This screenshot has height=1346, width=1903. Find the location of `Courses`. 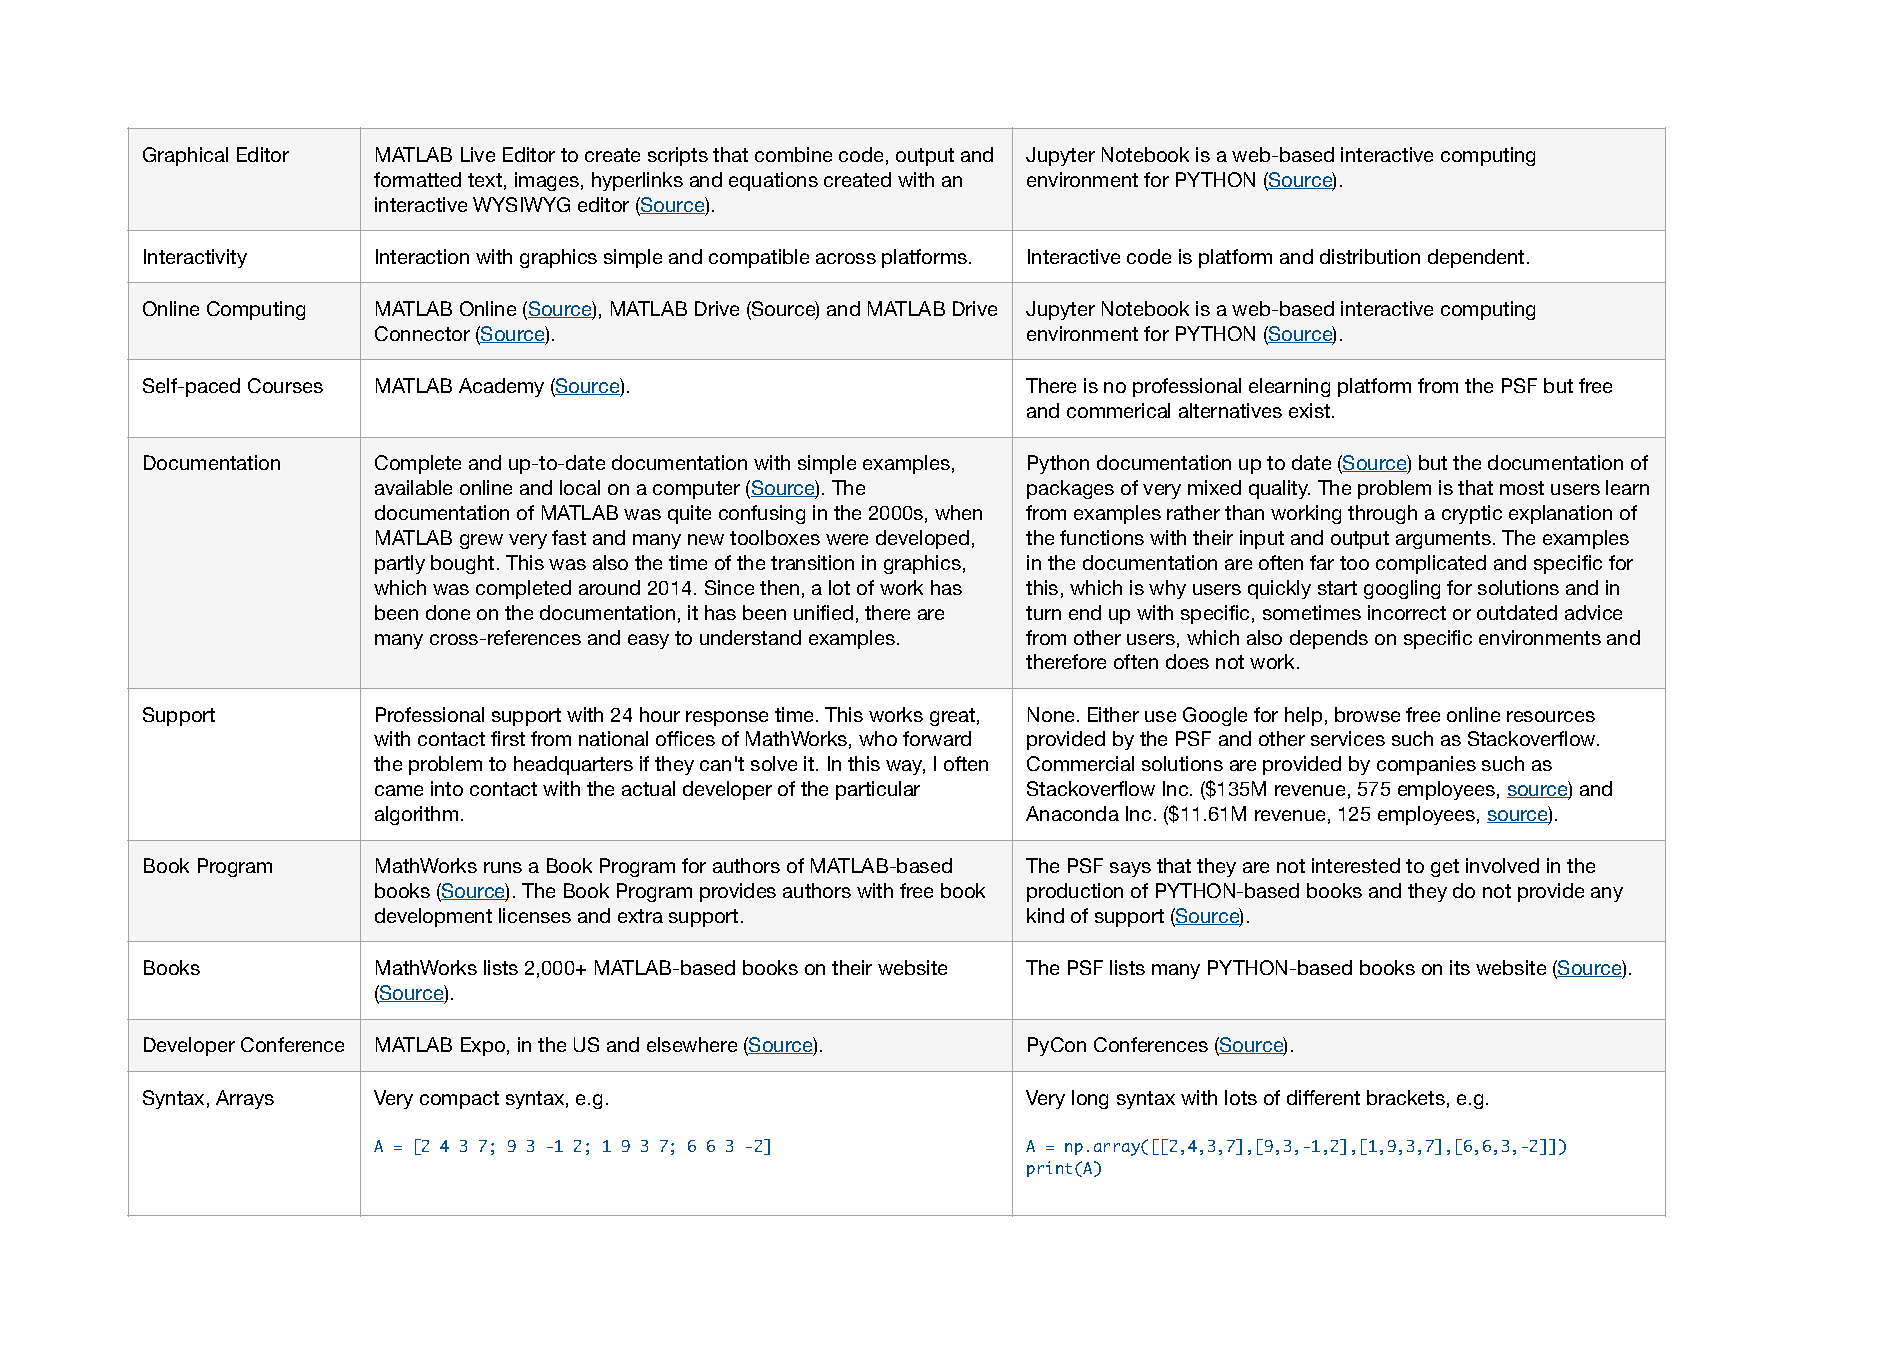

Courses is located at coordinates (285, 385).
